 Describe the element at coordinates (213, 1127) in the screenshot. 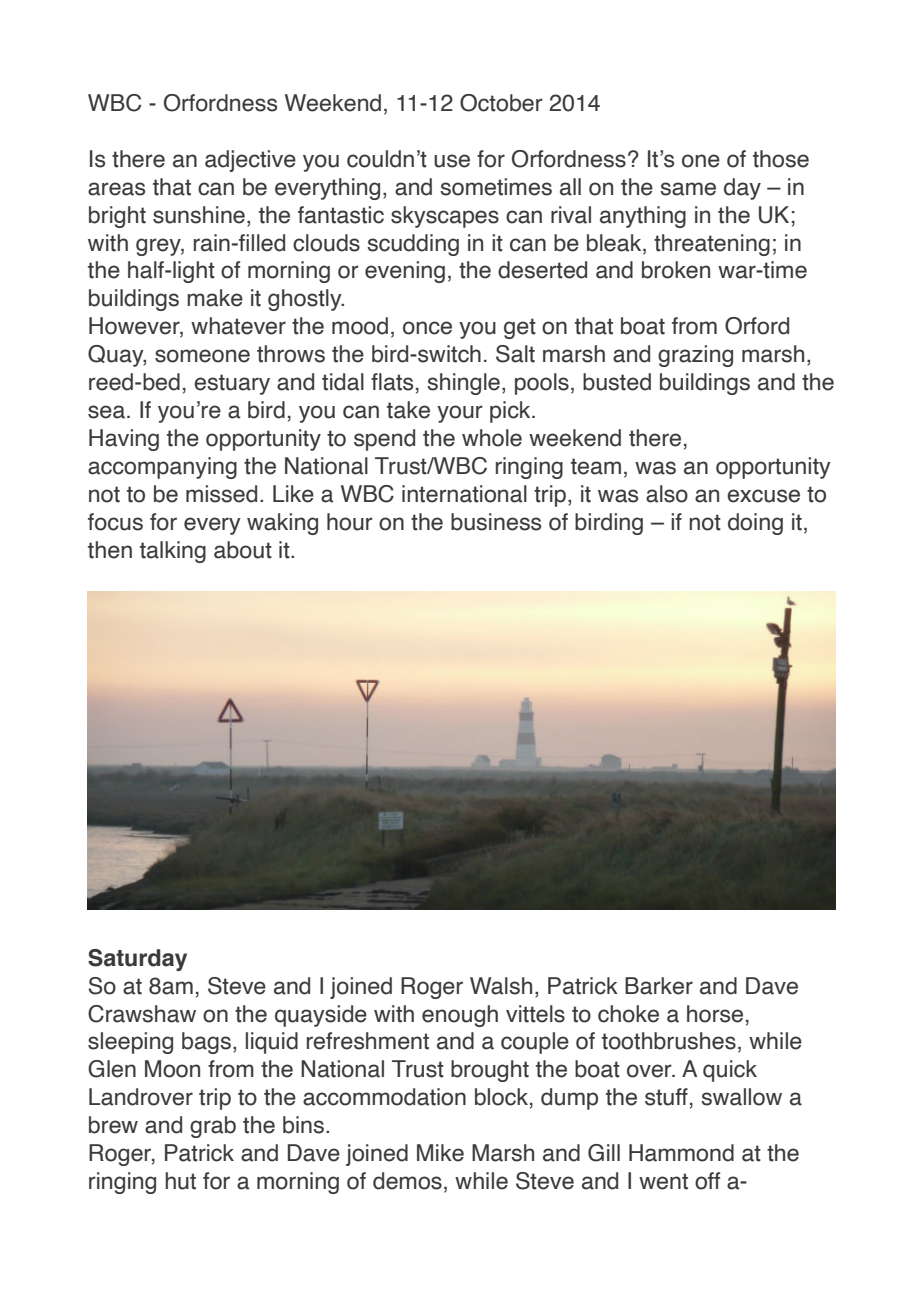

I see `grab` at that location.
